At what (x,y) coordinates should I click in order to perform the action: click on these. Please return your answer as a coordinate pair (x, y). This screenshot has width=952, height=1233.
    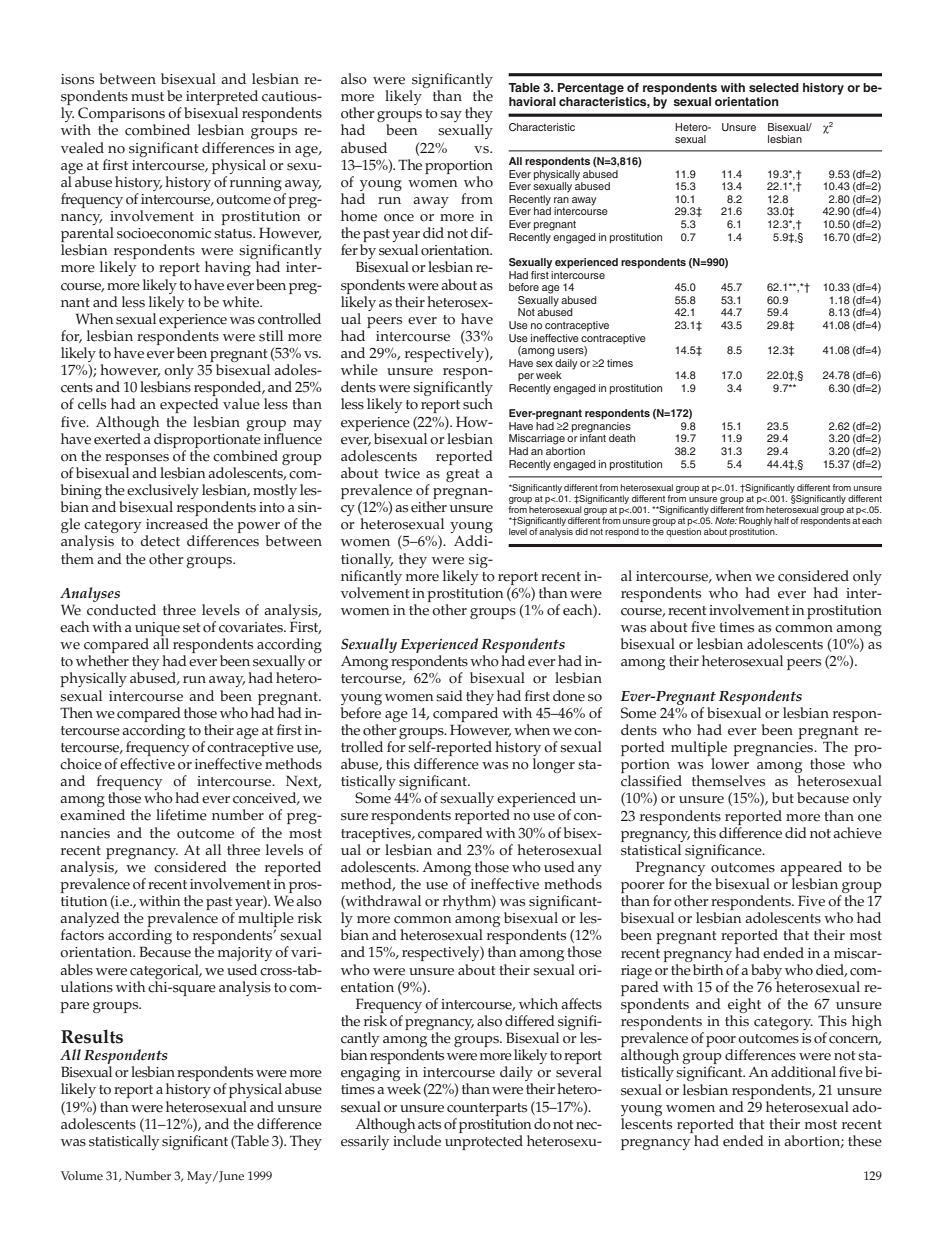
    Looking at the image, I should click on (865, 1141).
